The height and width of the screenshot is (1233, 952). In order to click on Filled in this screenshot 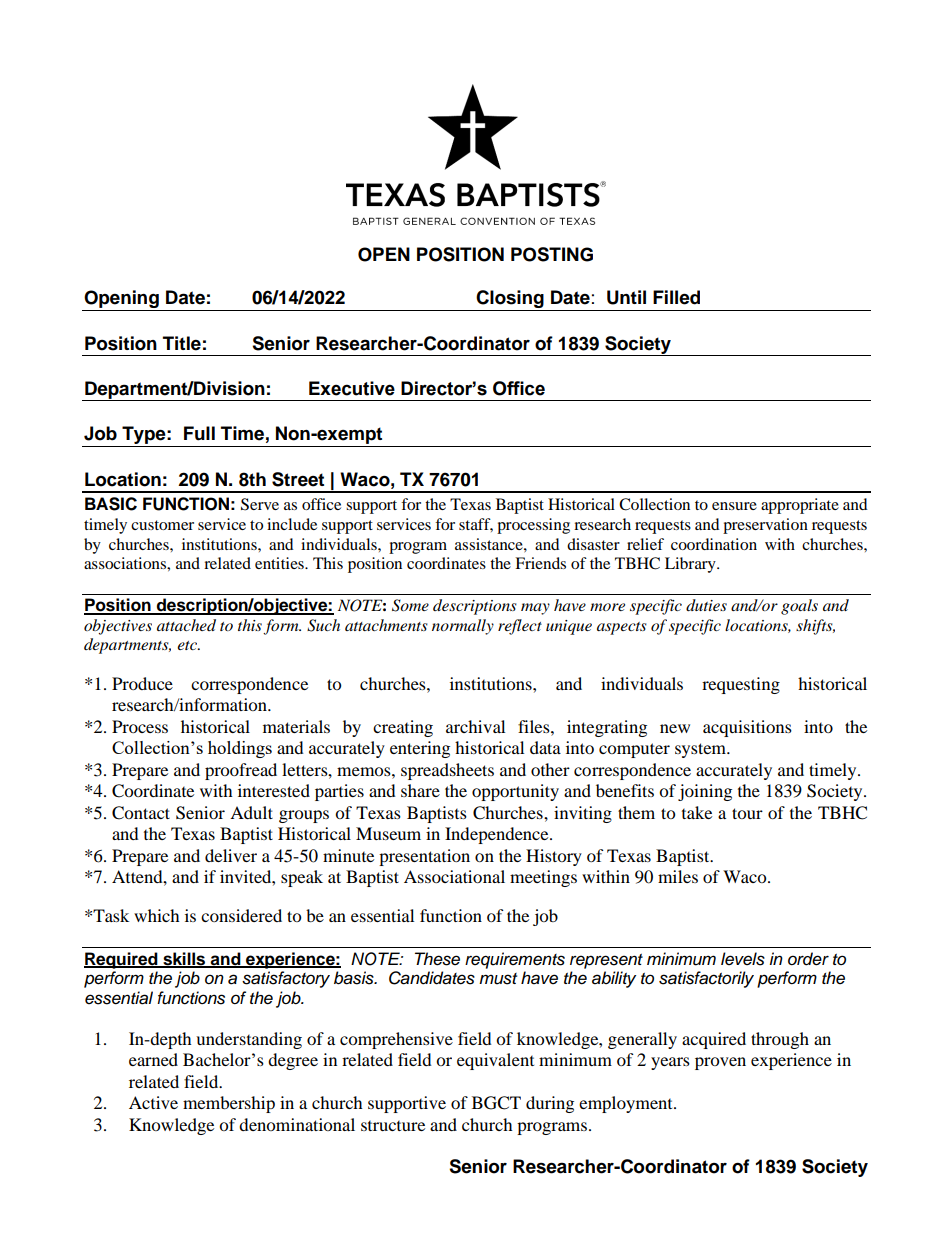, I will do `click(676, 297)`.
